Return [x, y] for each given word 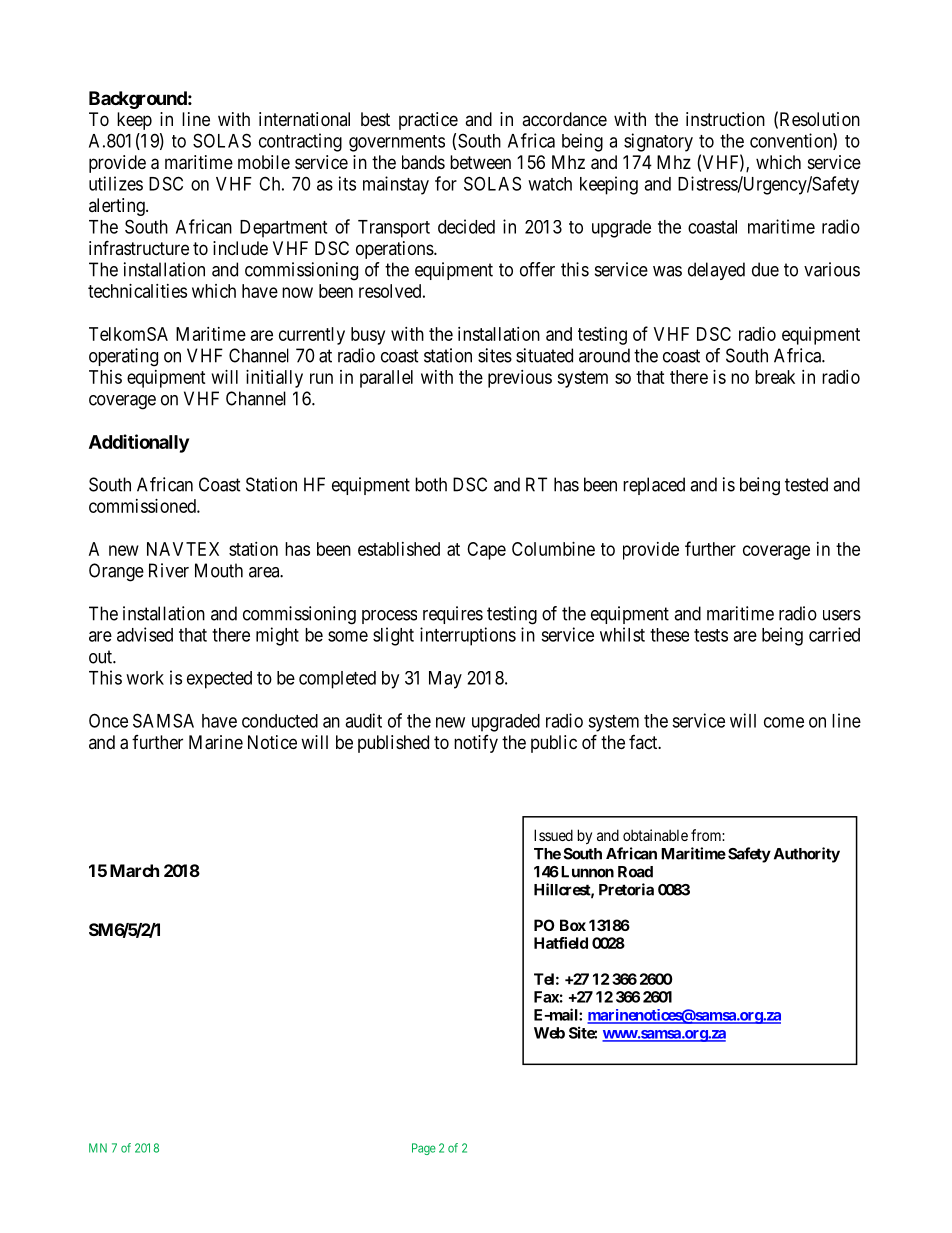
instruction [725, 119]
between [480, 162]
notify [476, 744]
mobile [264, 162]
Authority [807, 855]
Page [424, 1149]
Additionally [139, 443]
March [134, 870]
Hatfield [561, 943]
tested [806, 484]
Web [549, 1033]
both [431, 484]
